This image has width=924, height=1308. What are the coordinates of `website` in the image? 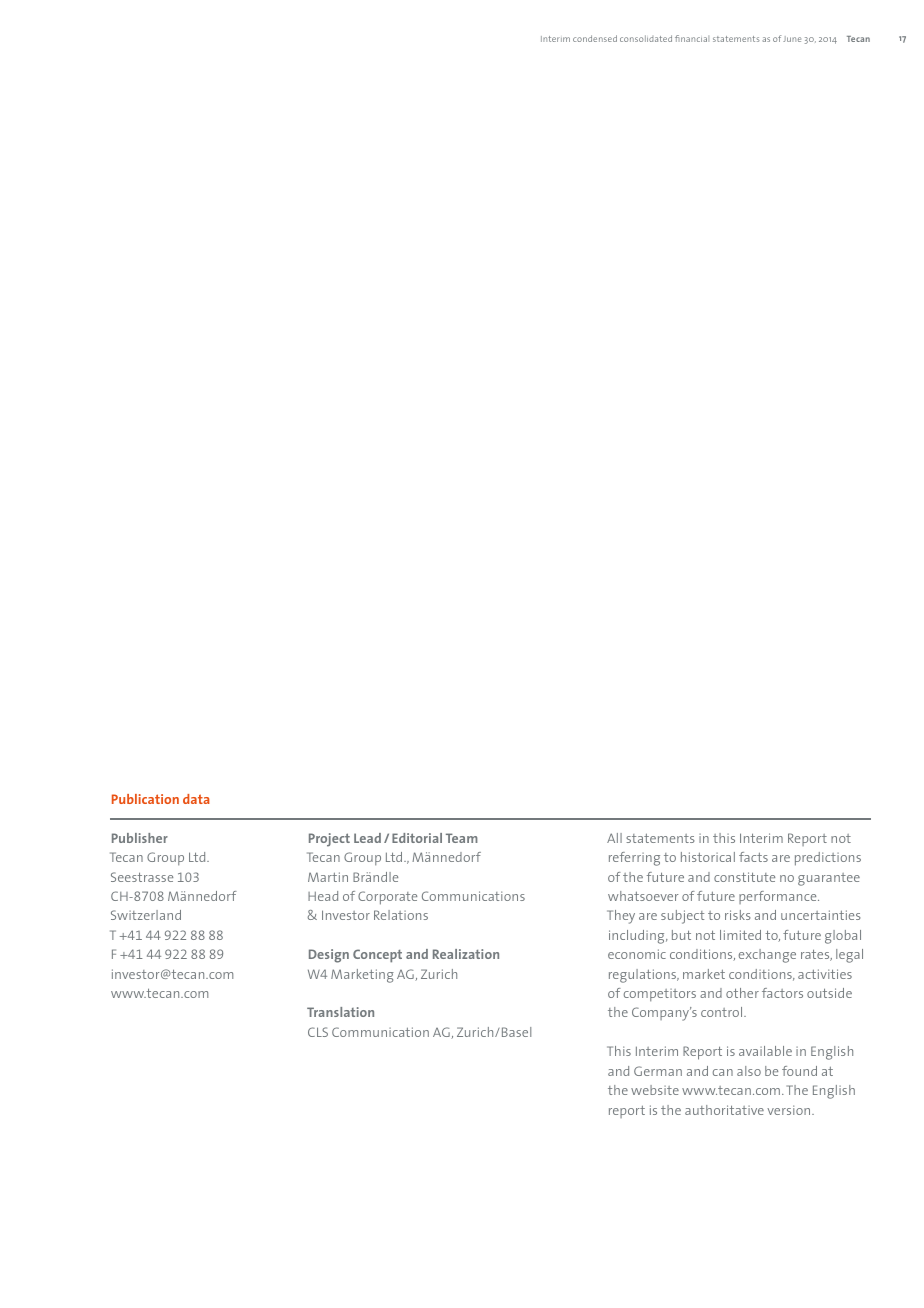 It's located at (655, 1090).
